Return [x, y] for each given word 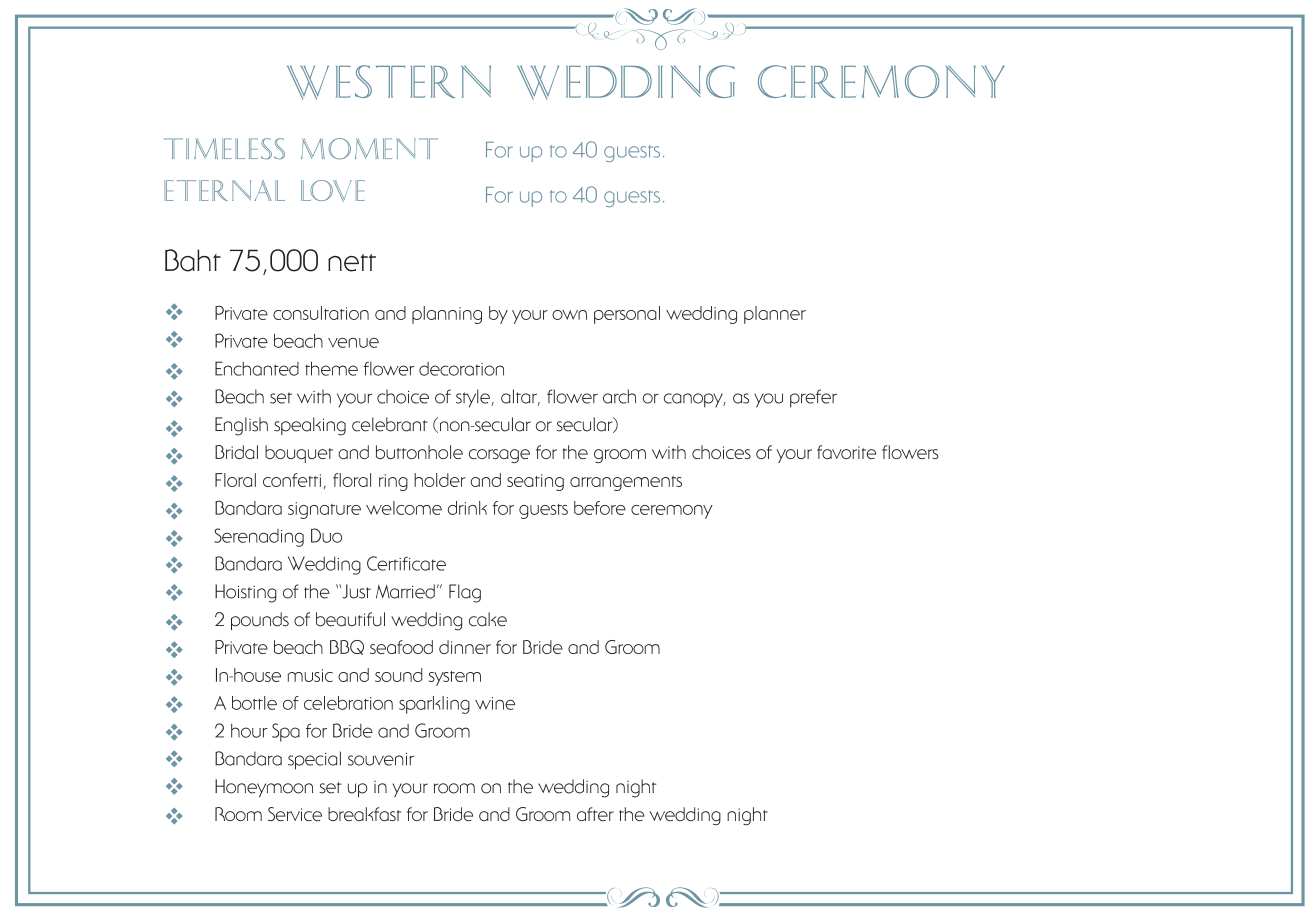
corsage [499, 456]
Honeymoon [264, 788]
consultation [321, 313]
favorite [846, 452]
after [595, 814]
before [600, 508]
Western [389, 82]
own [569, 315]
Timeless [224, 149]
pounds [260, 621]
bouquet [299, 454]
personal [627, 315]
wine [495, 703]
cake [488, 619]
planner [775, 315]
